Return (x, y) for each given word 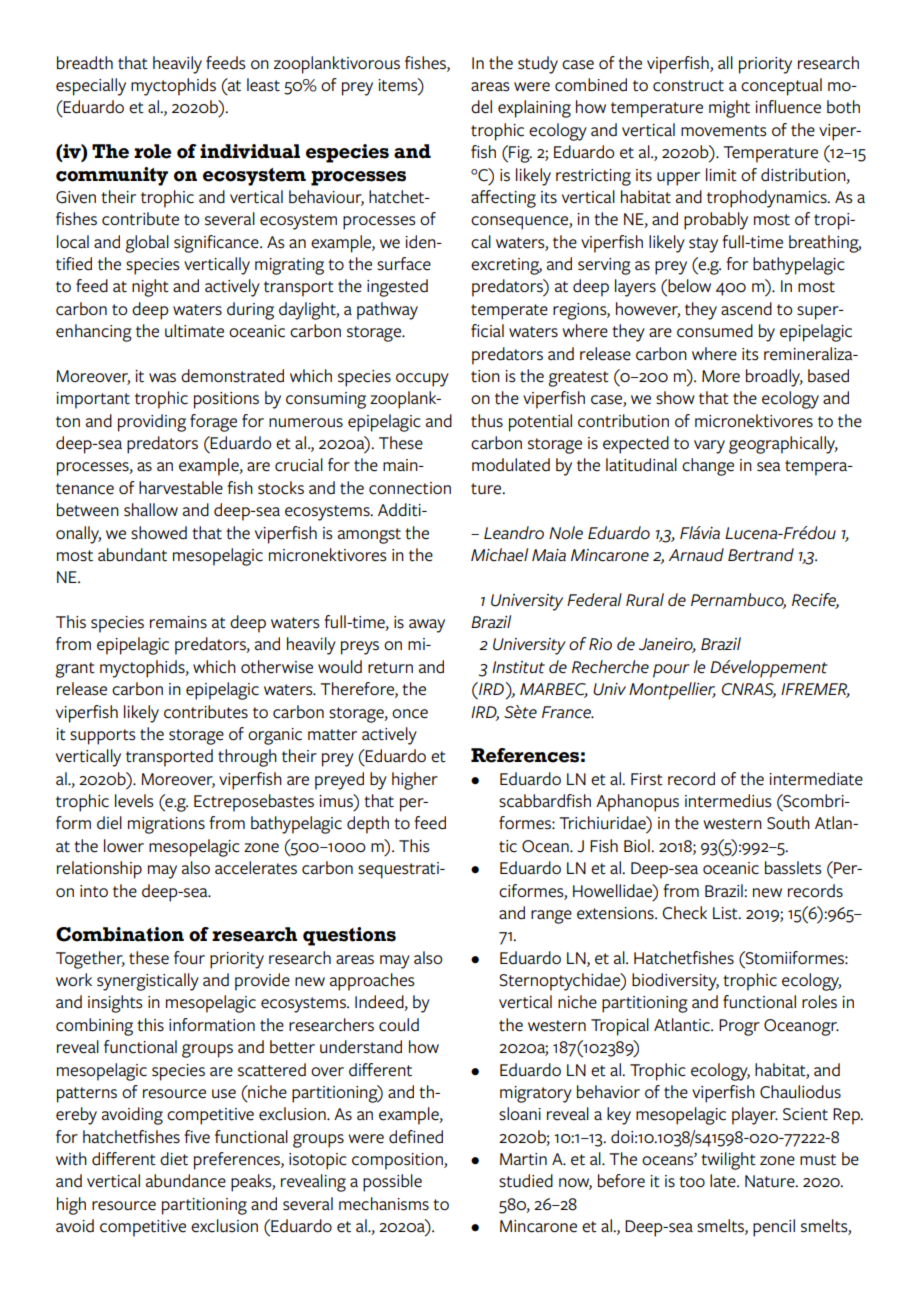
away (427, 626)
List (726, 913)
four (189, 957)
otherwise (277, 667)
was (162, 378)
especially (91, 87)
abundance (186, 1181)
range (551, 917)
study (538, 65)
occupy (422, 380)
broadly (774, 378)
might (729, 109)
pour (671, 671)
